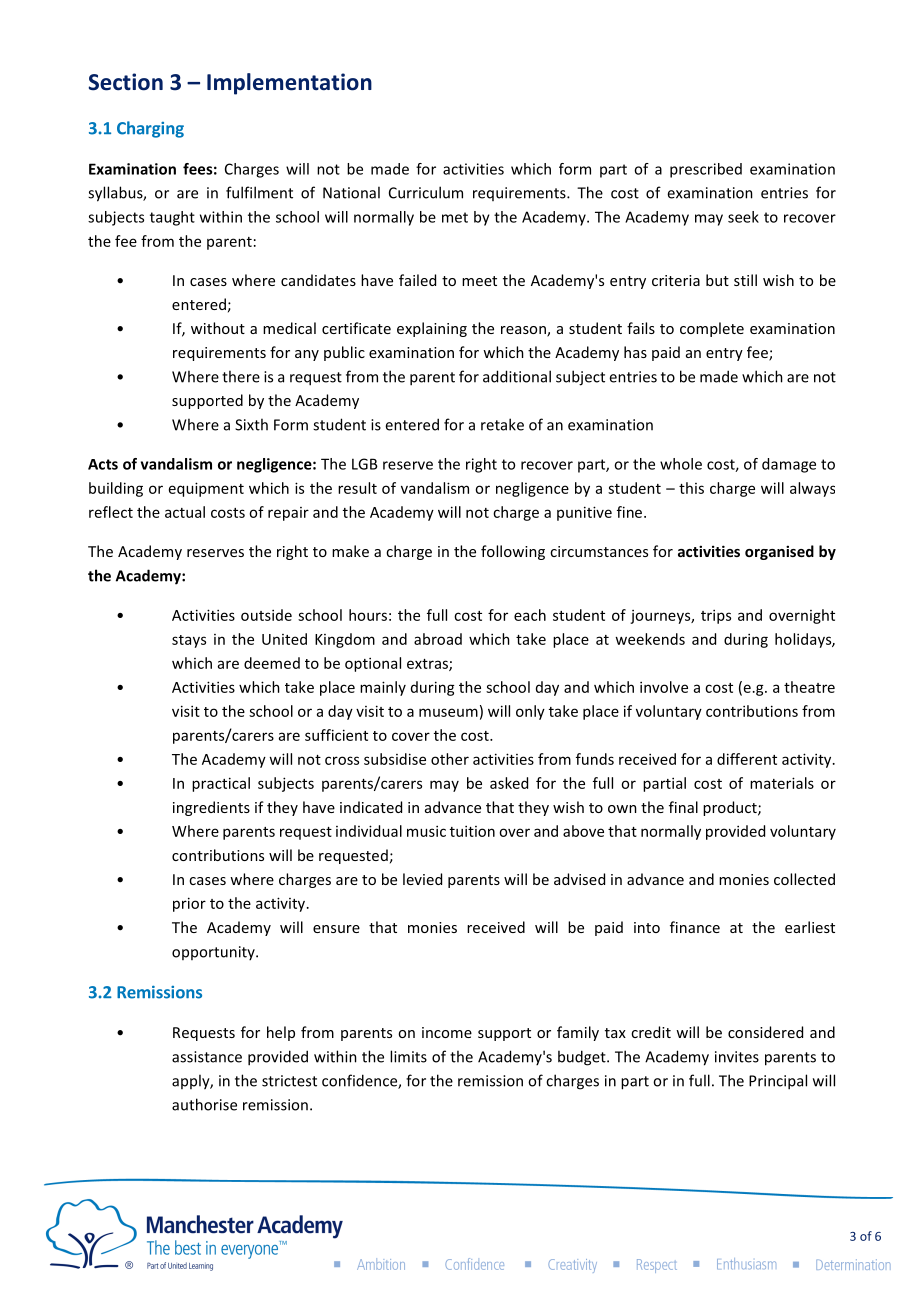 Image resolution: width=924 pixels, height=1309 pixels. What do you see at coordinates (706, 170) in the screenshot?
I see `prescribed` at bounding box center [706, 170].
